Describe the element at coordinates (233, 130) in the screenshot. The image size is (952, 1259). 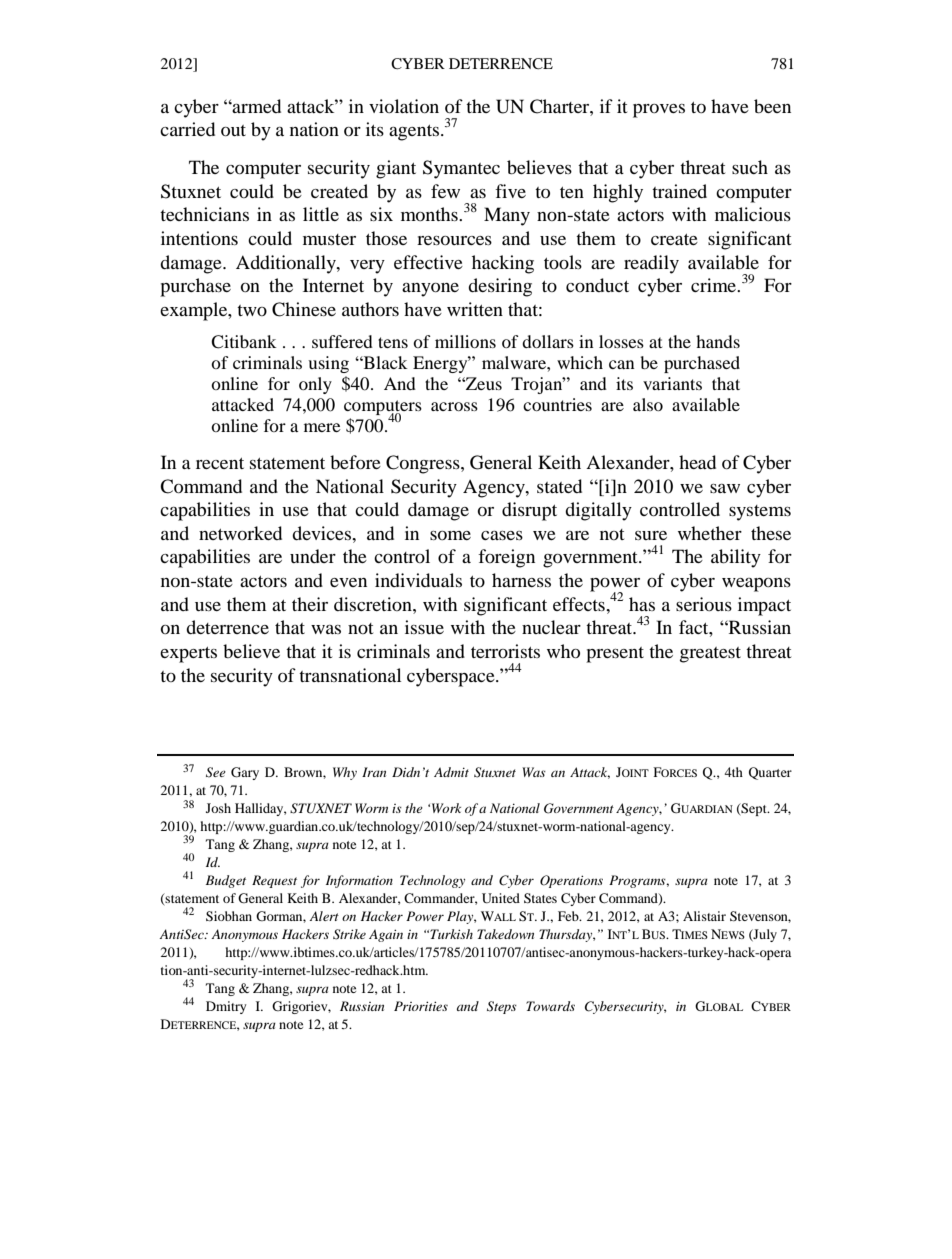
I see `out` at that location.
